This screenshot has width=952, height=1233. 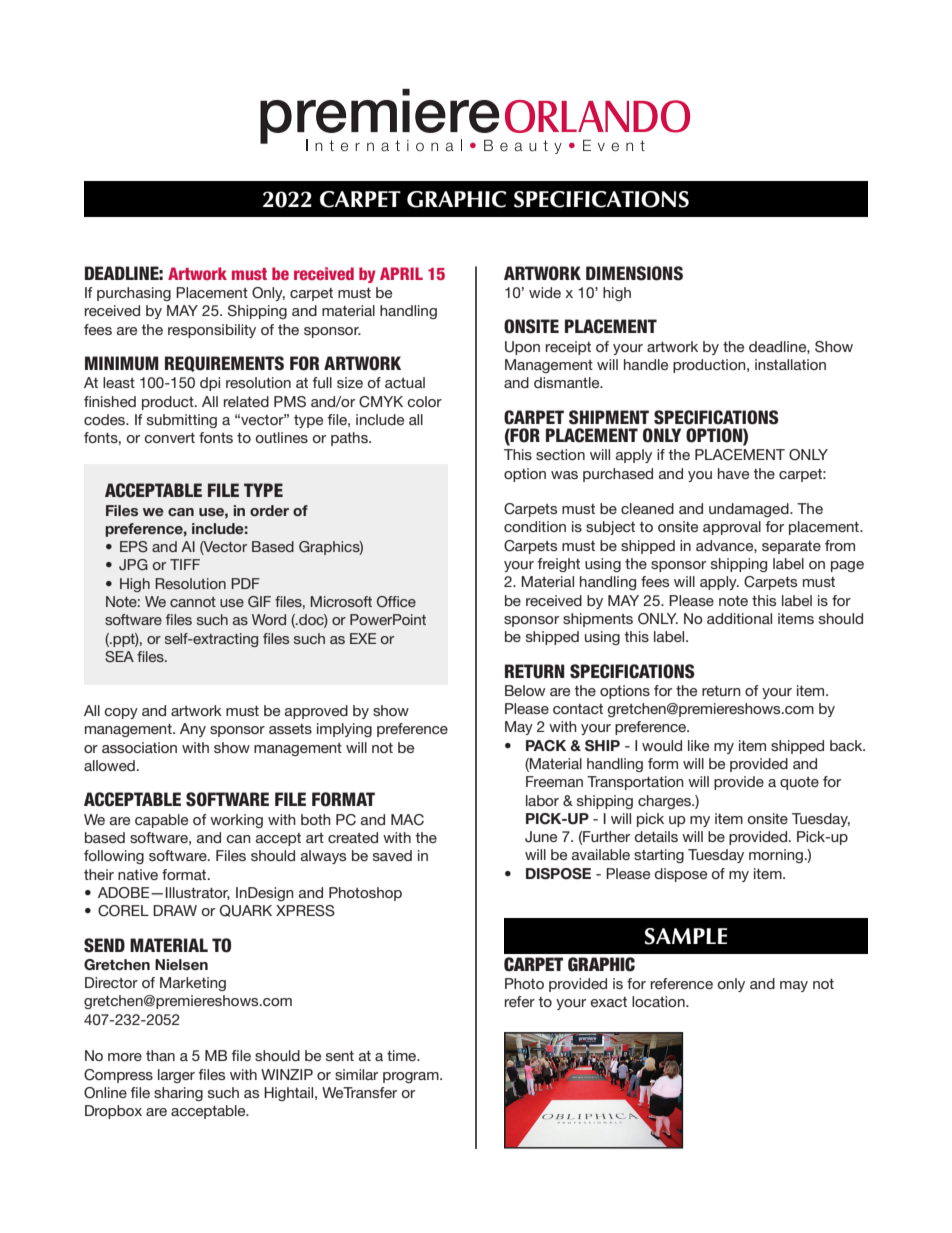 What do you see at coordinates (178, 1094) in the screenshot?
I see `sharing` at bounding box center [178, 1094].
